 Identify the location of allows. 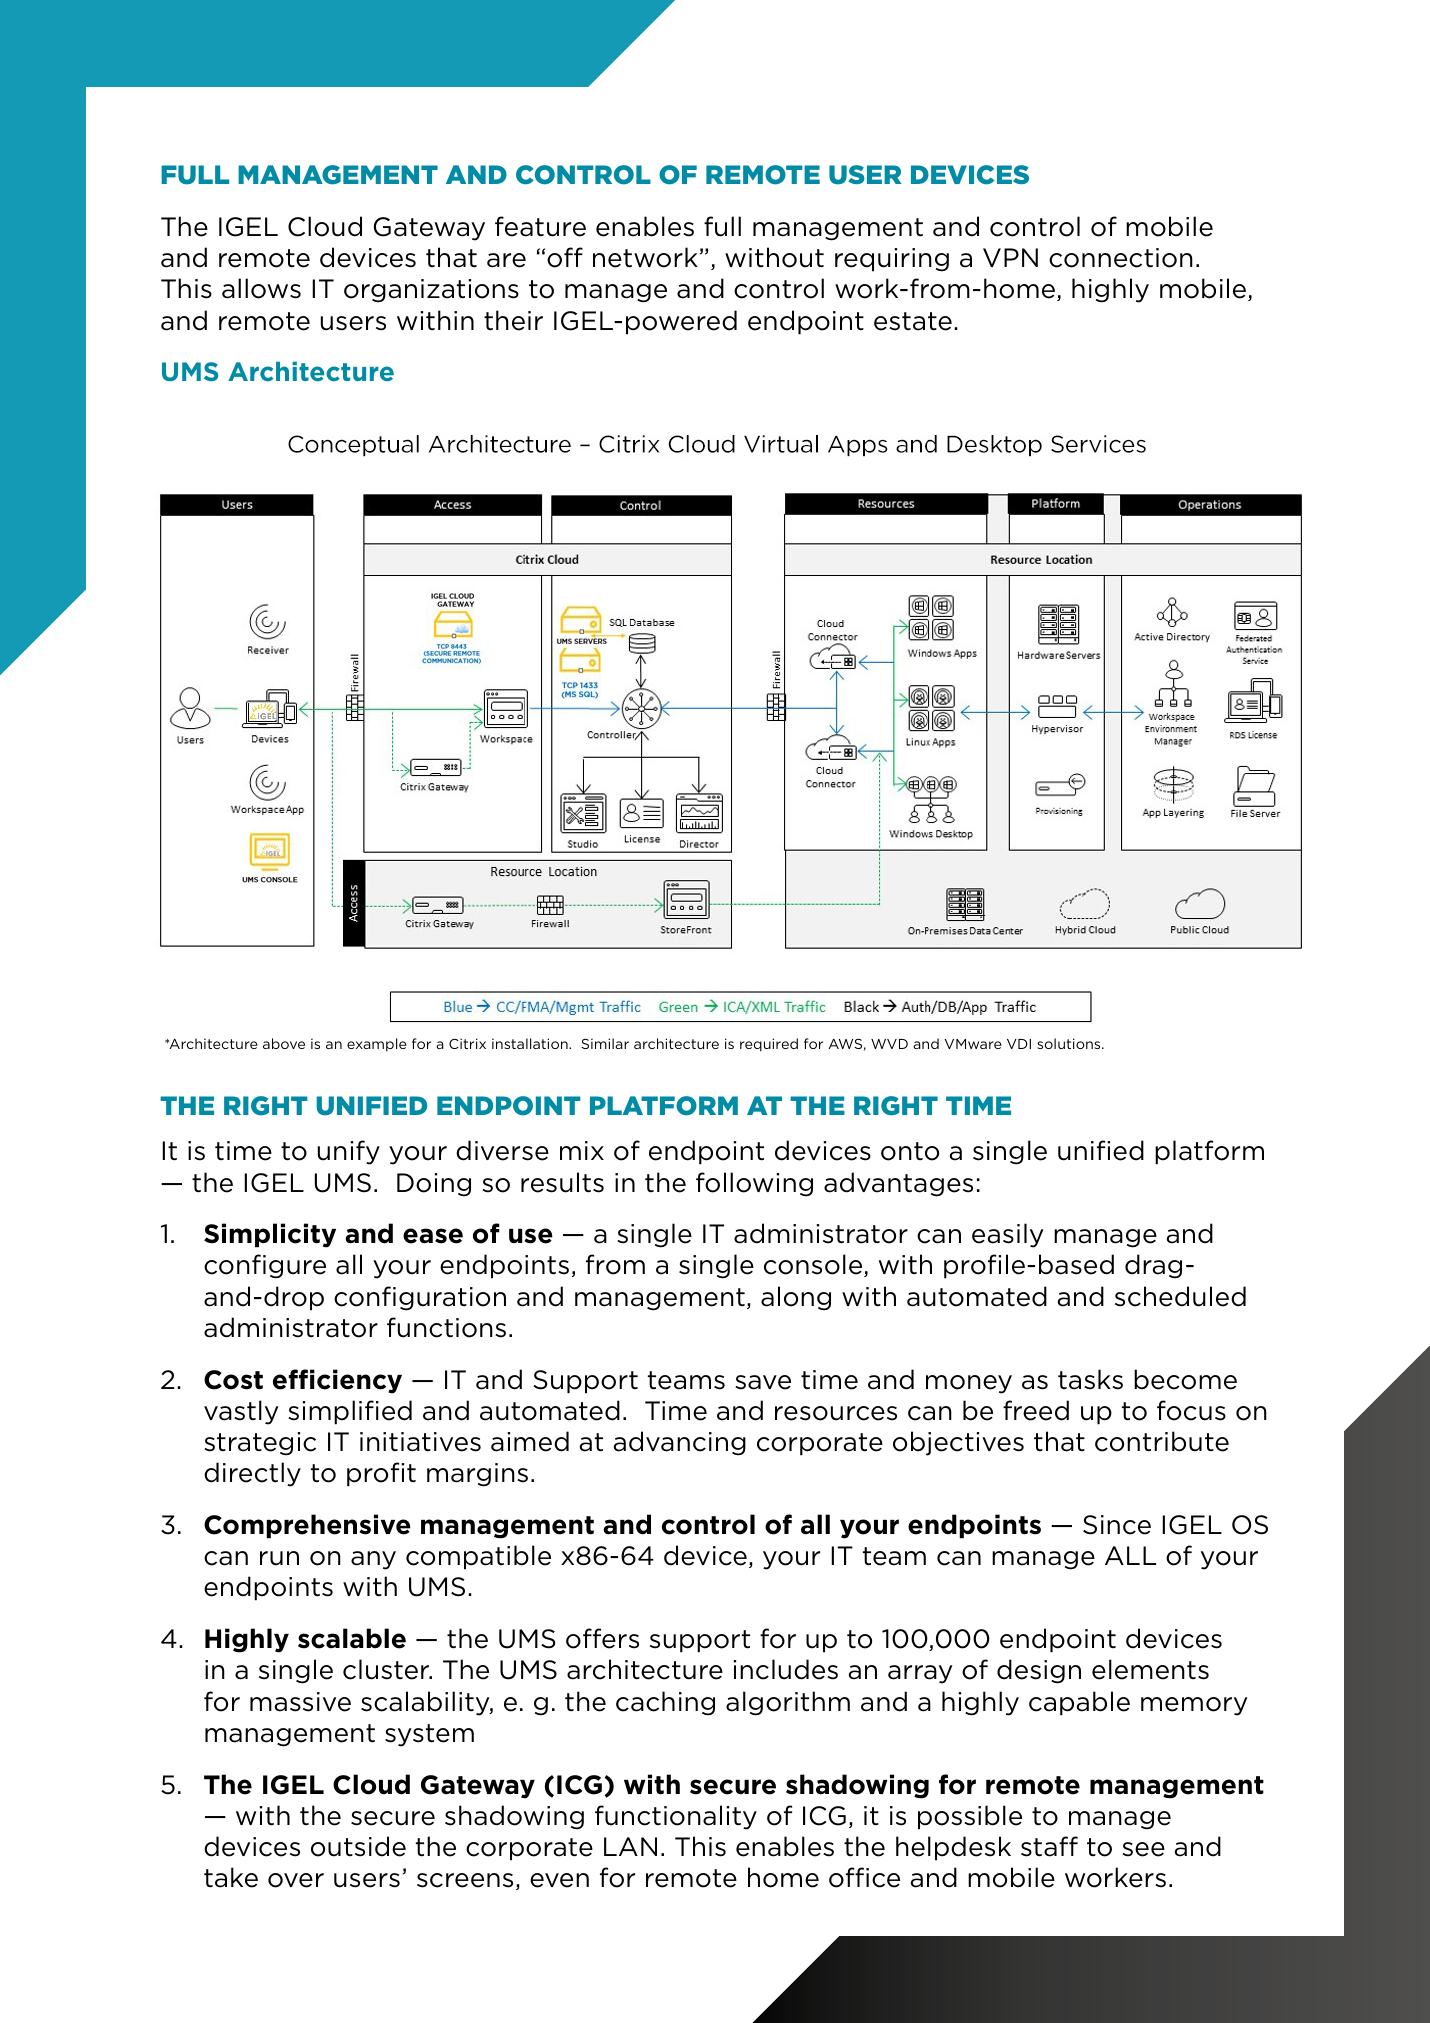
(261, 288).
